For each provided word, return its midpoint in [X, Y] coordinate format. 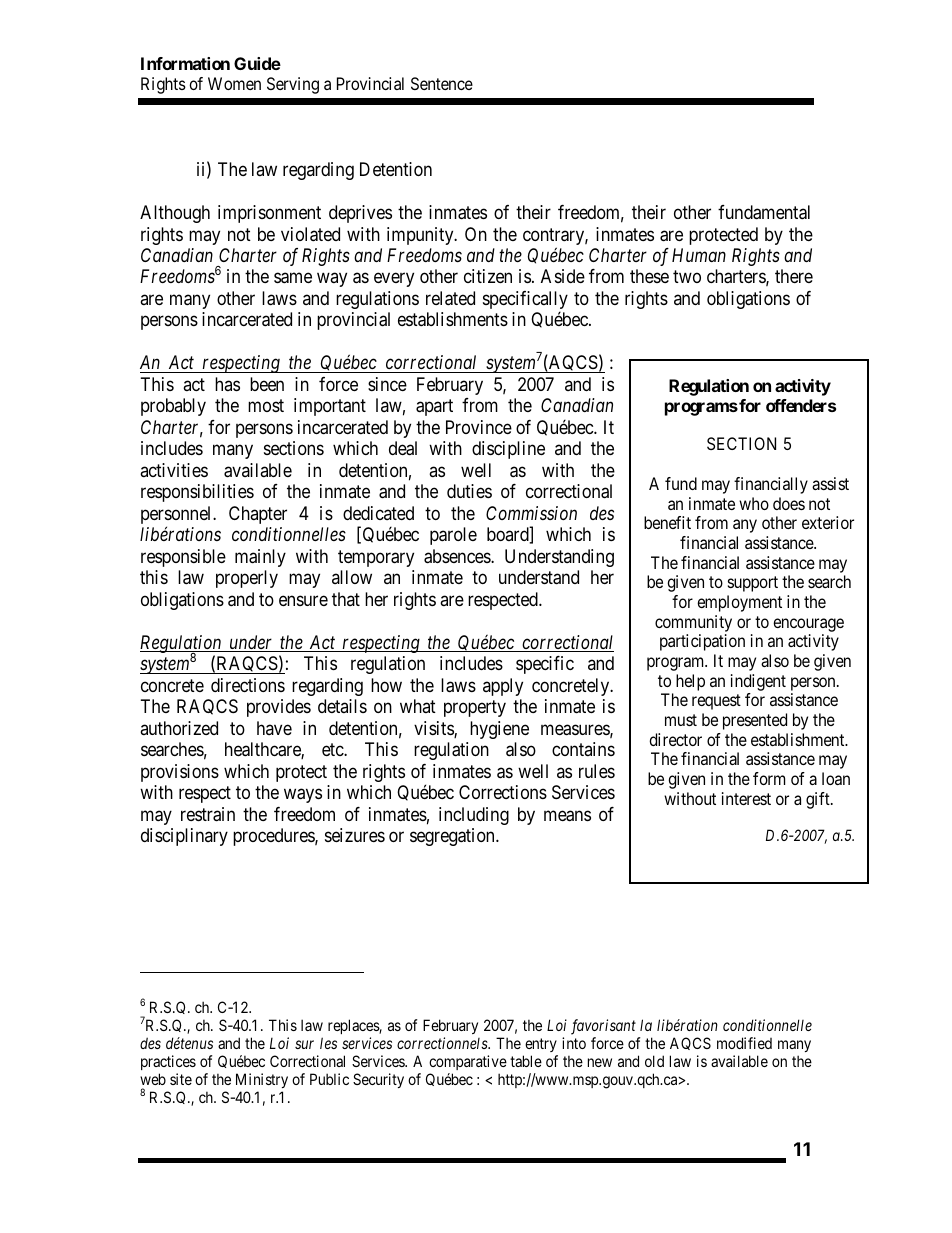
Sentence [442, 83]
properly [247, 579]
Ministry [262, 1080]
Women [234, 83]
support [753, 584]
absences [458, 556]
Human [699, 255]
